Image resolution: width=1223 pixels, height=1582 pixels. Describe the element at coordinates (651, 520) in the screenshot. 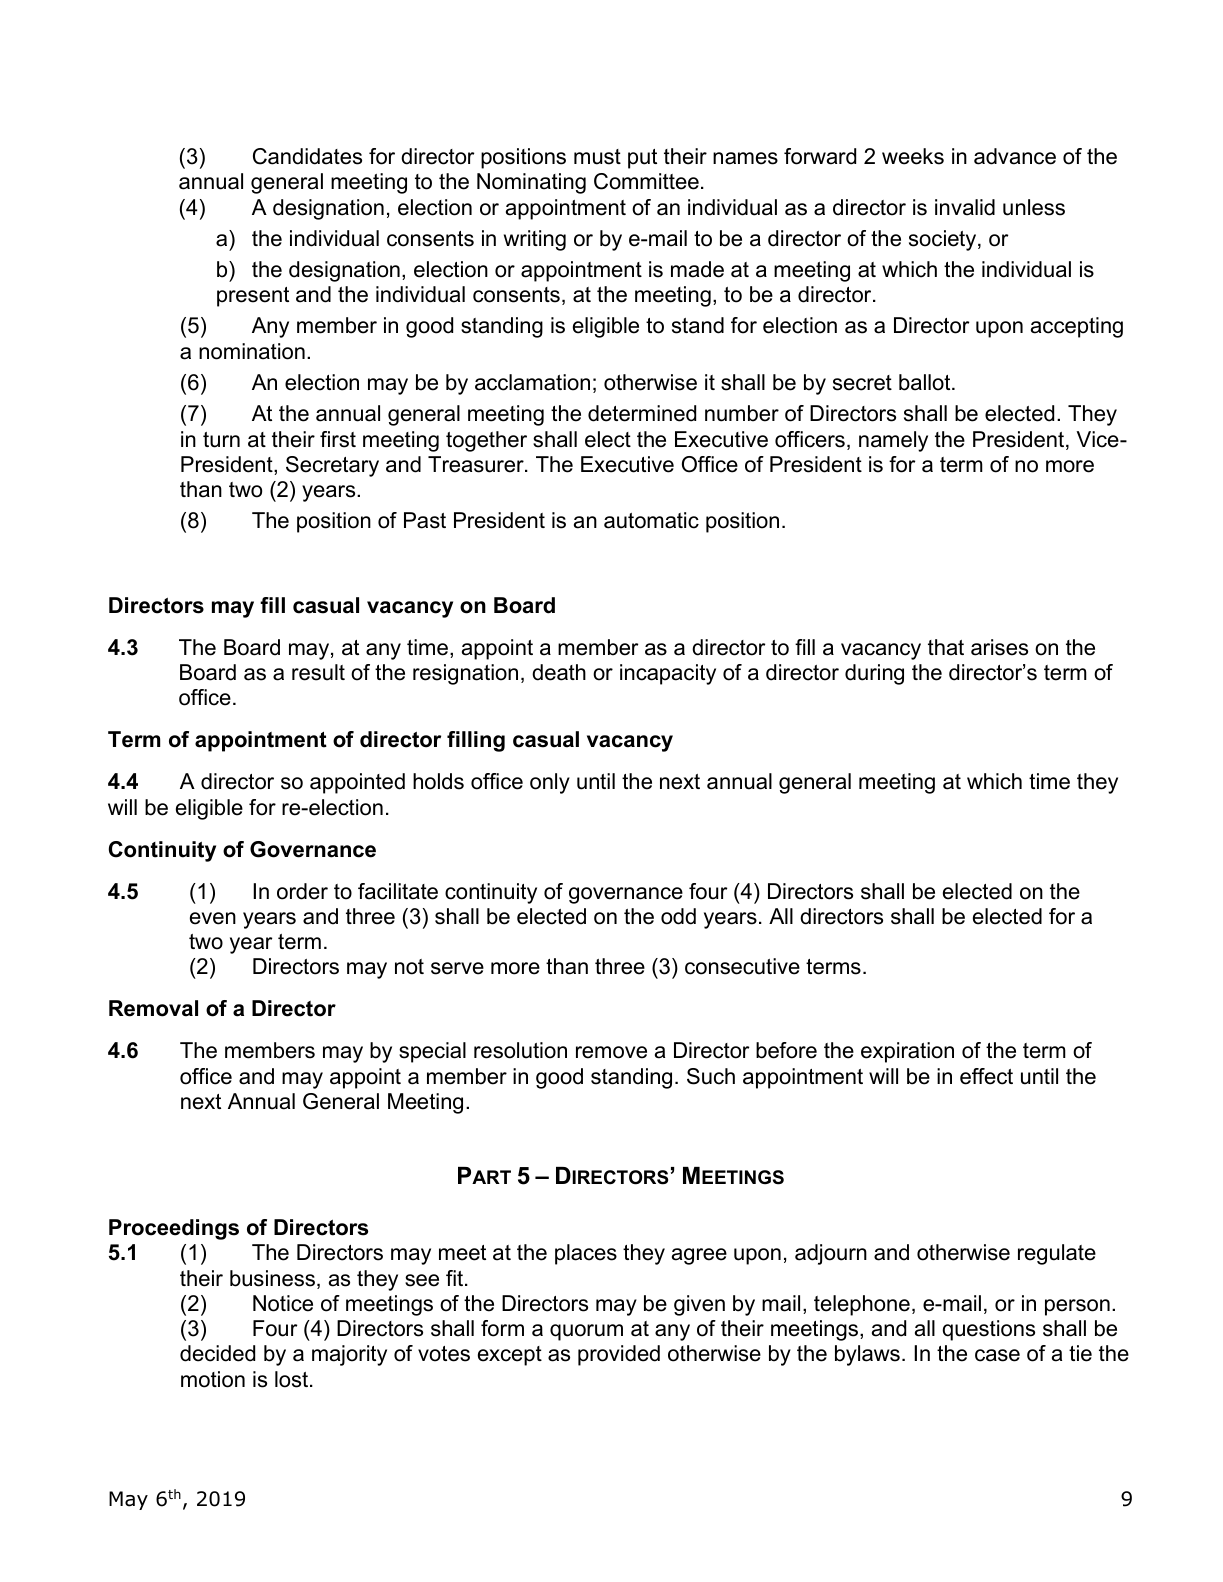

I see `automatic` at that location.
